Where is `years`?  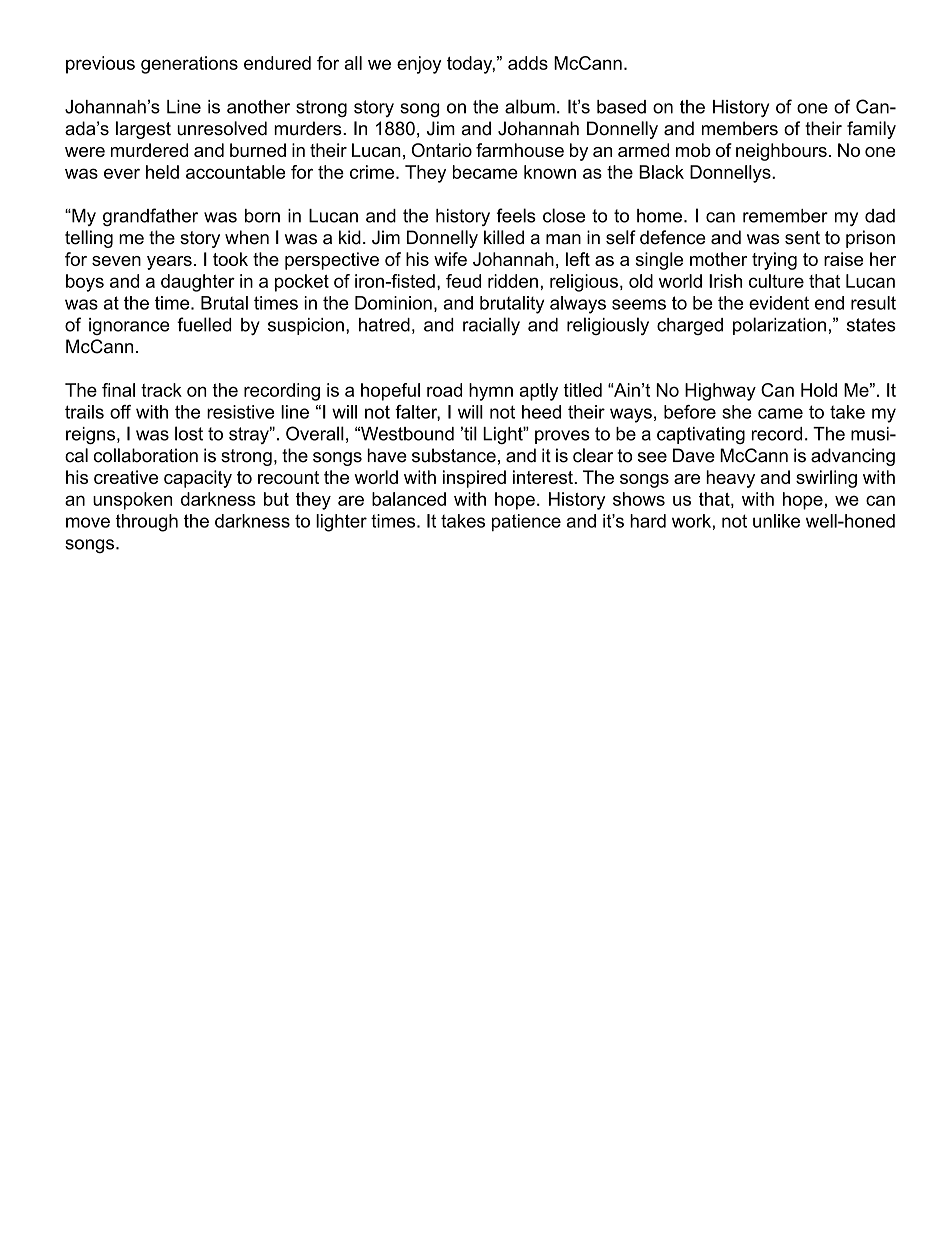
years is located at coordinates (169, 263).
